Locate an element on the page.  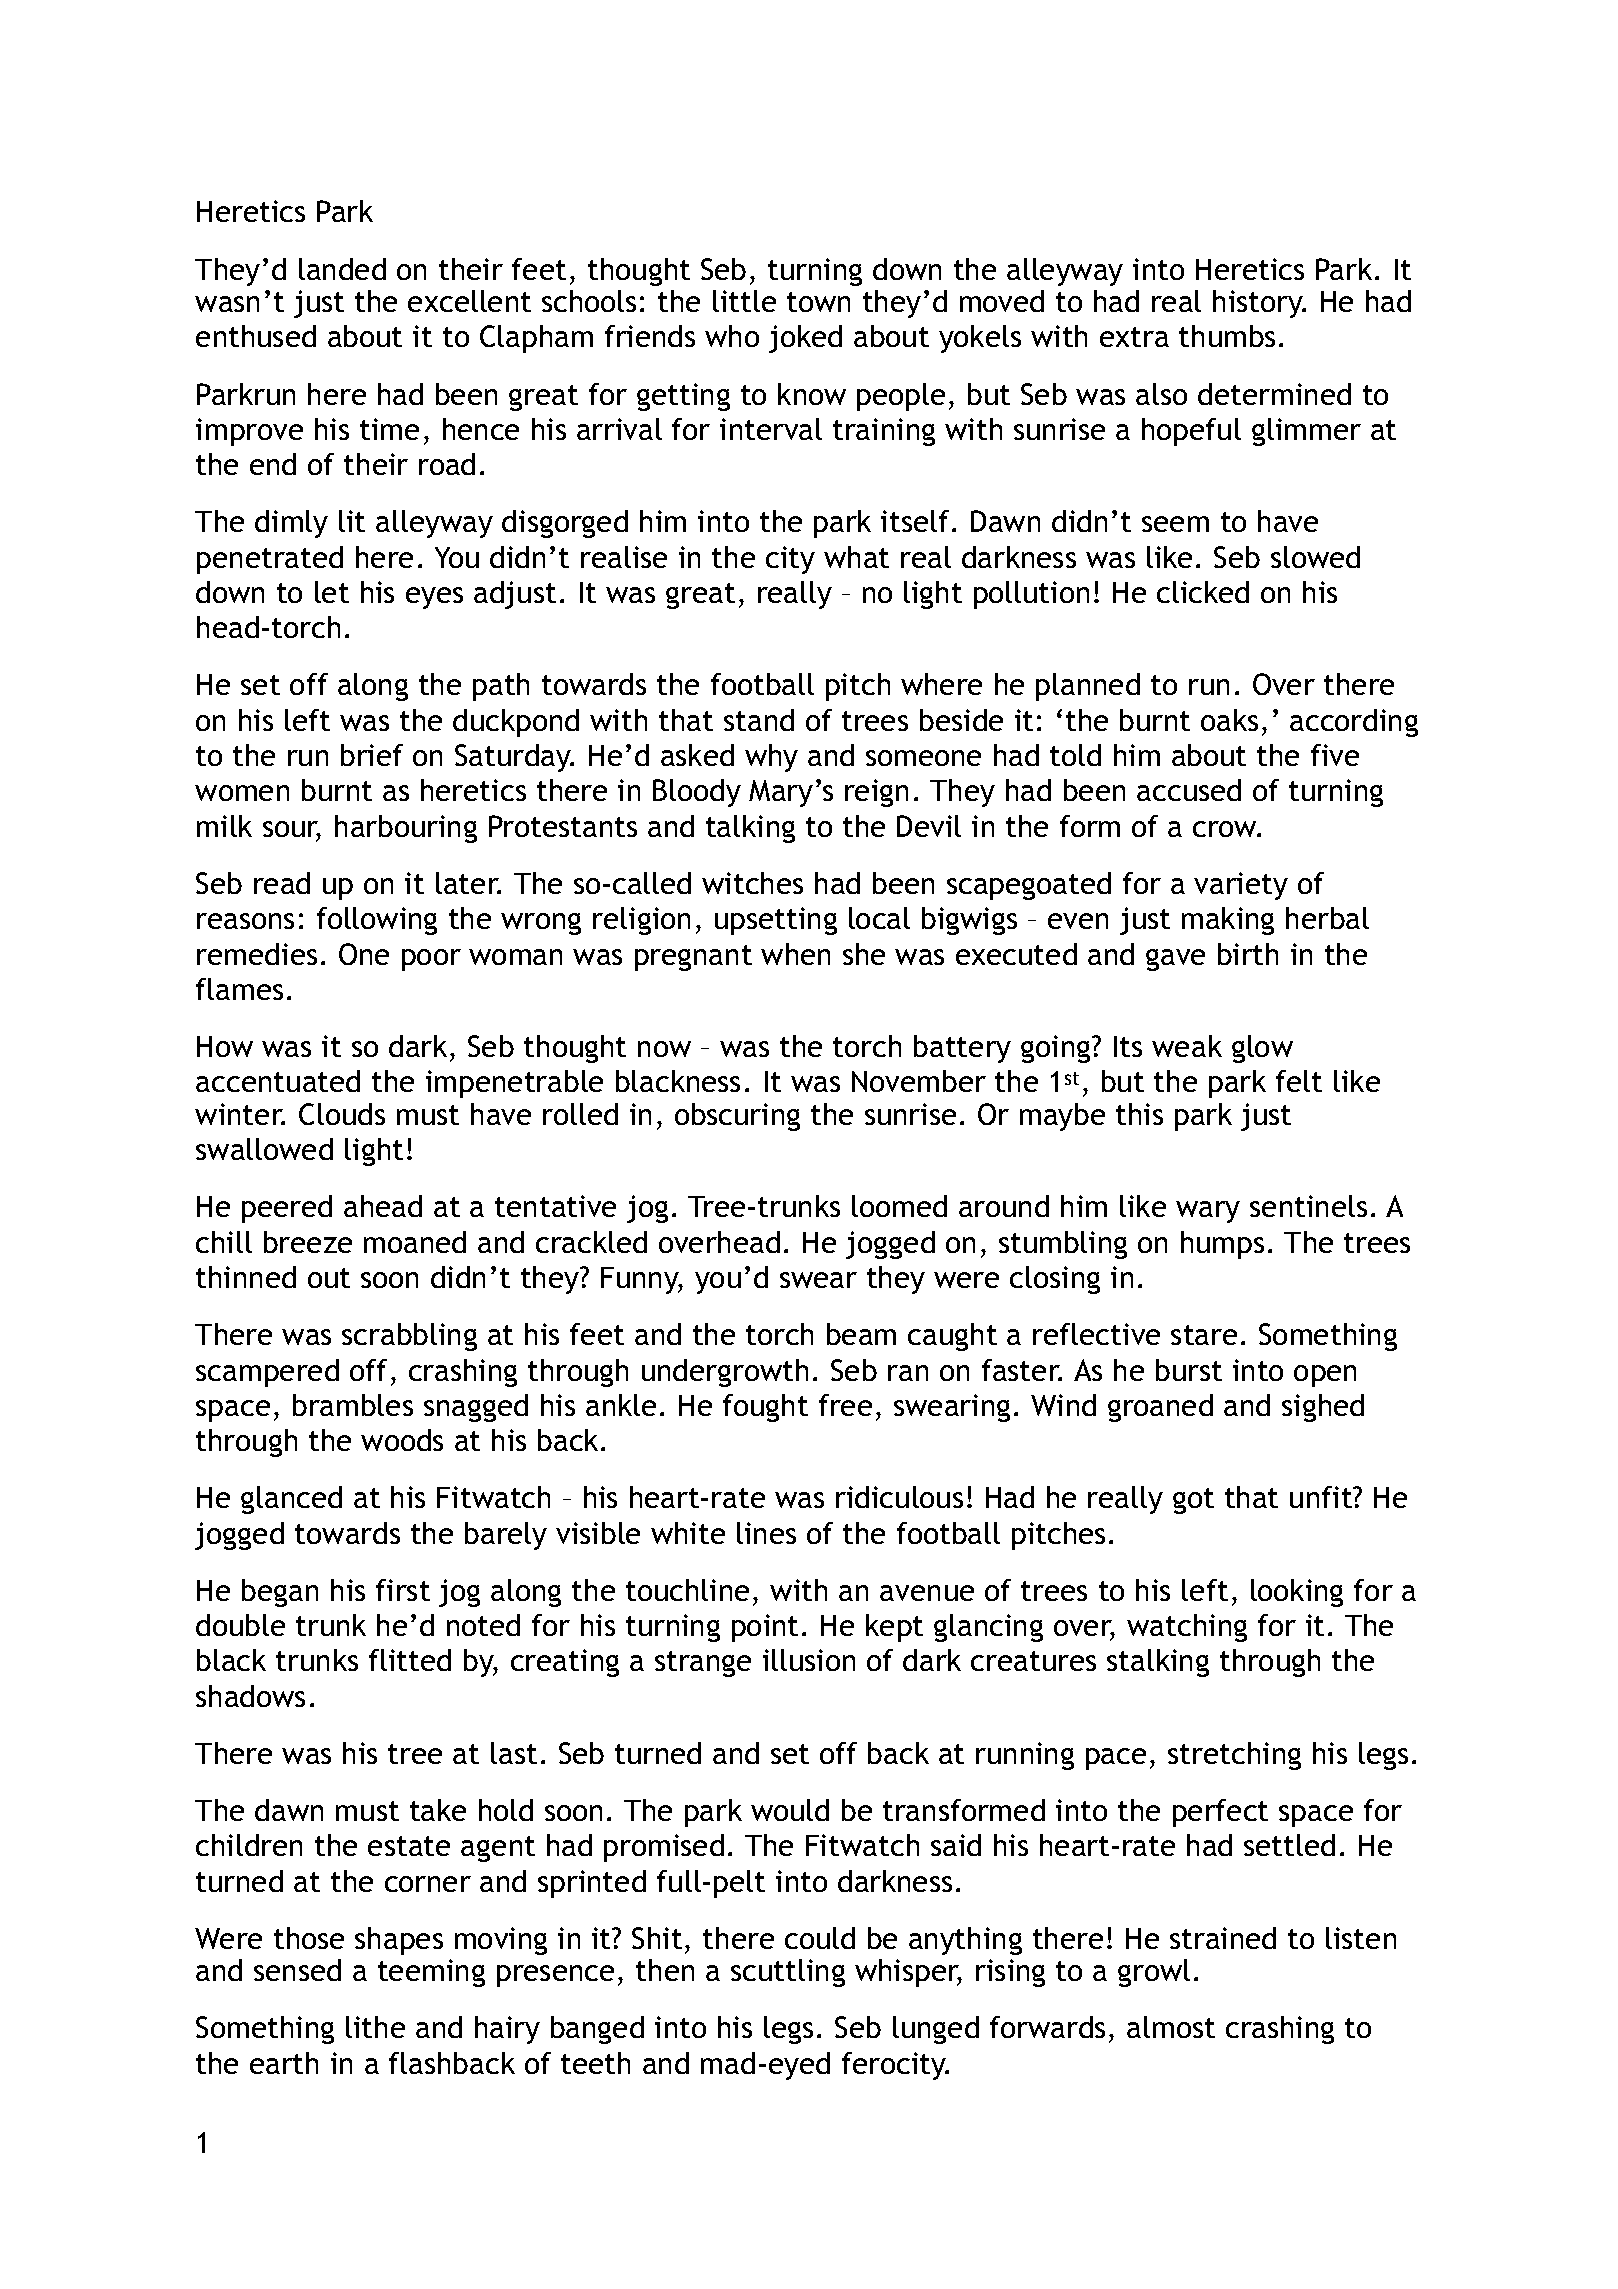
thumbs is located at coordinates (1227, 336).
